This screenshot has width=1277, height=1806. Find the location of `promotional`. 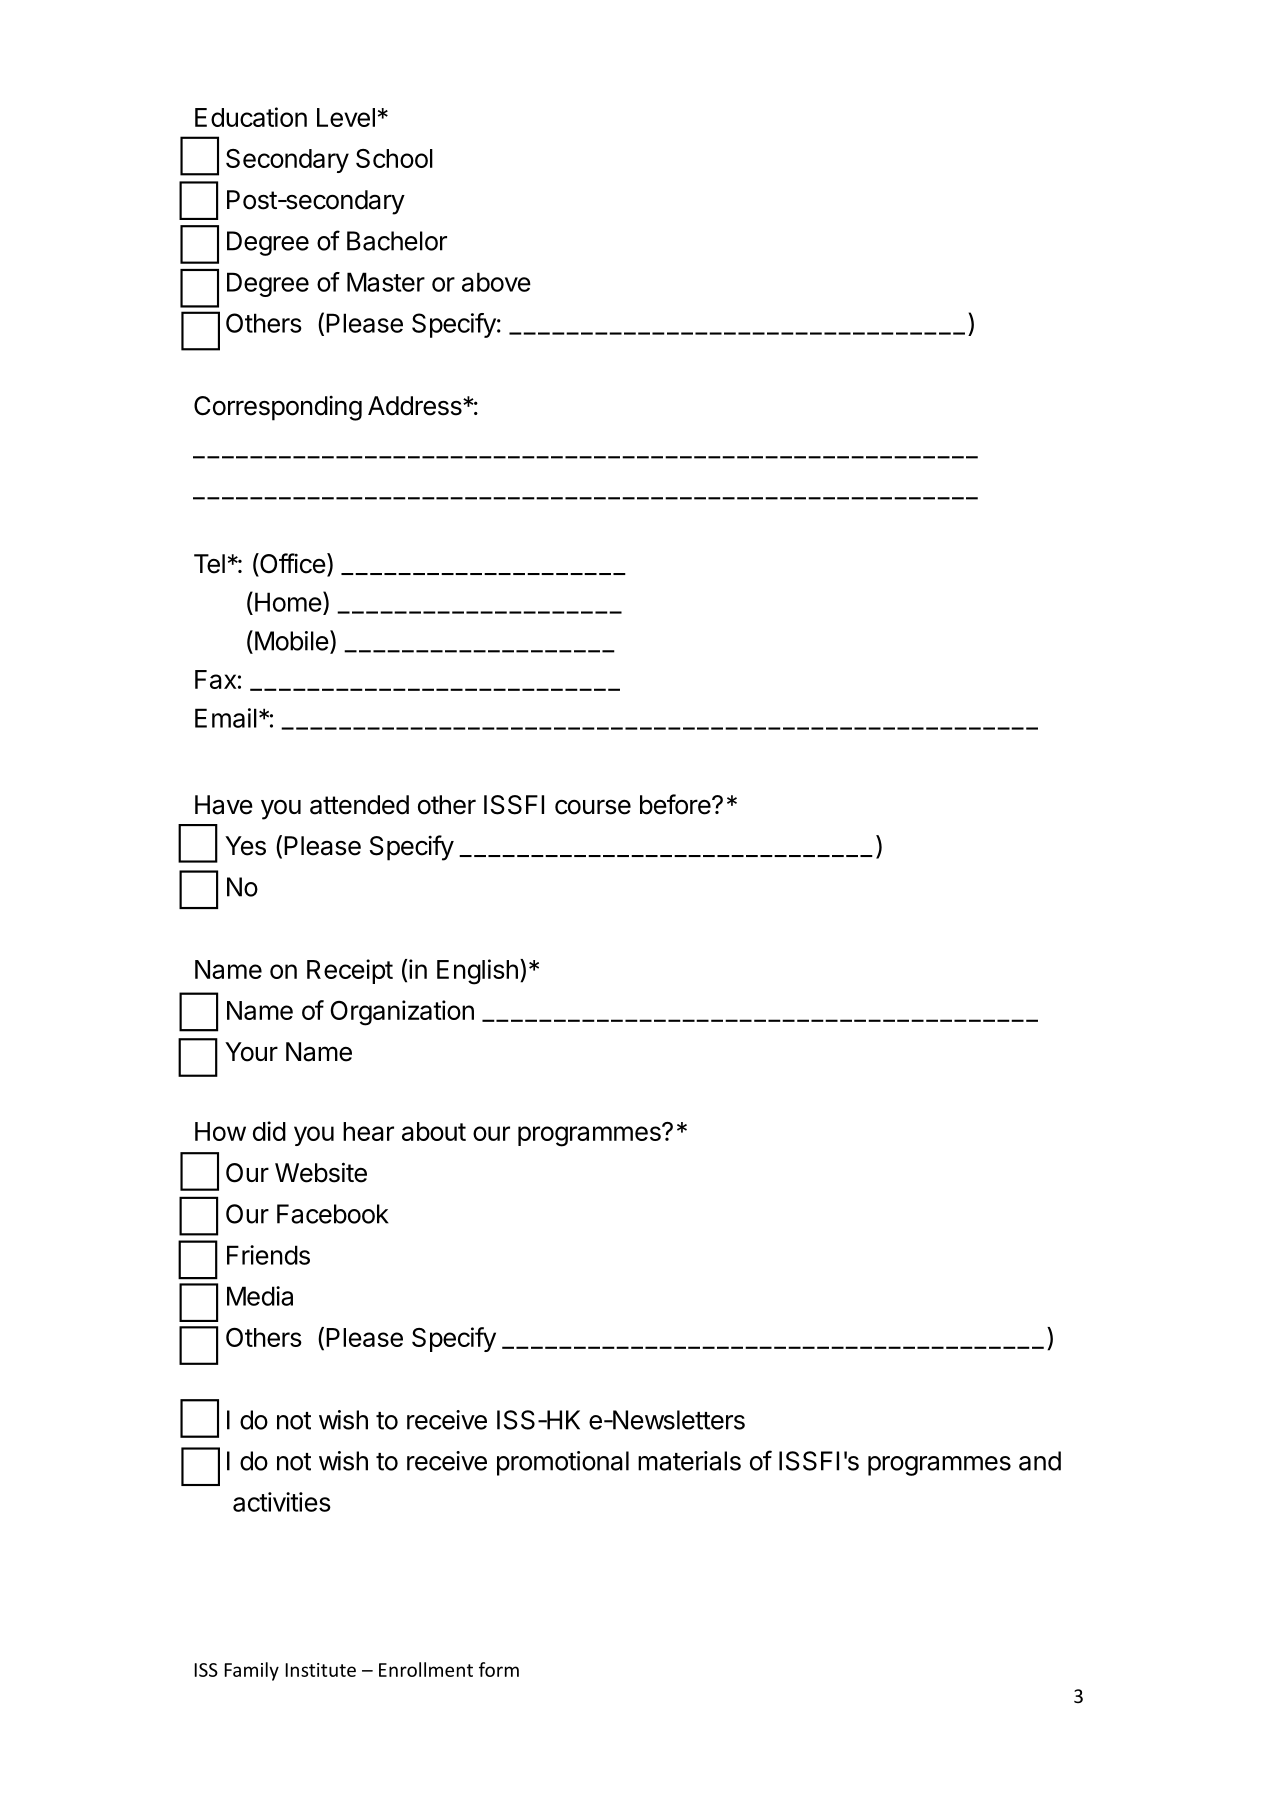

promotional is located at coordinates (563, 1463).
